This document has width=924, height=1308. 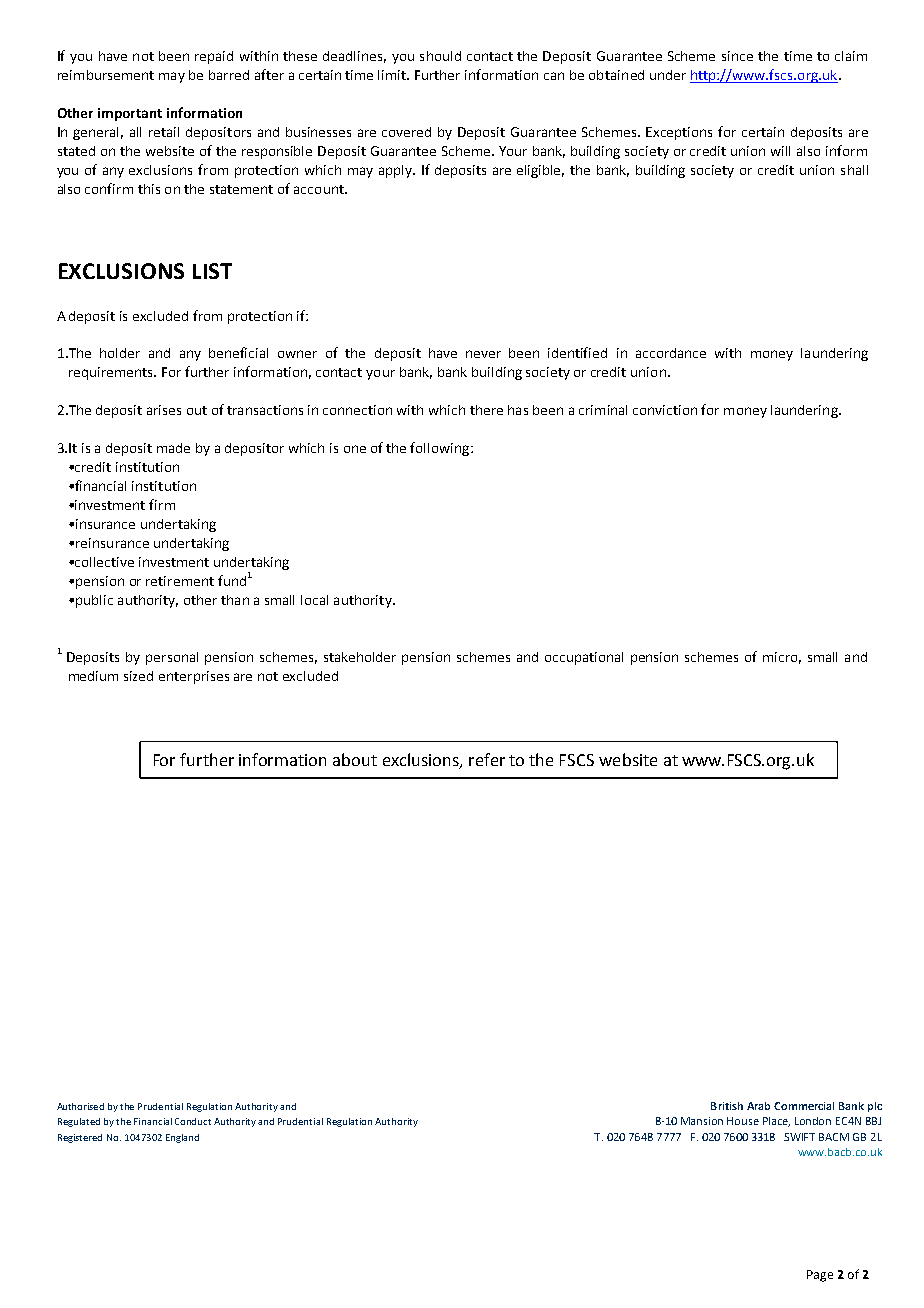 What do you see at coordinates (182, 1138) in the document?
I see `England` at bounding box center [182, 1138].
